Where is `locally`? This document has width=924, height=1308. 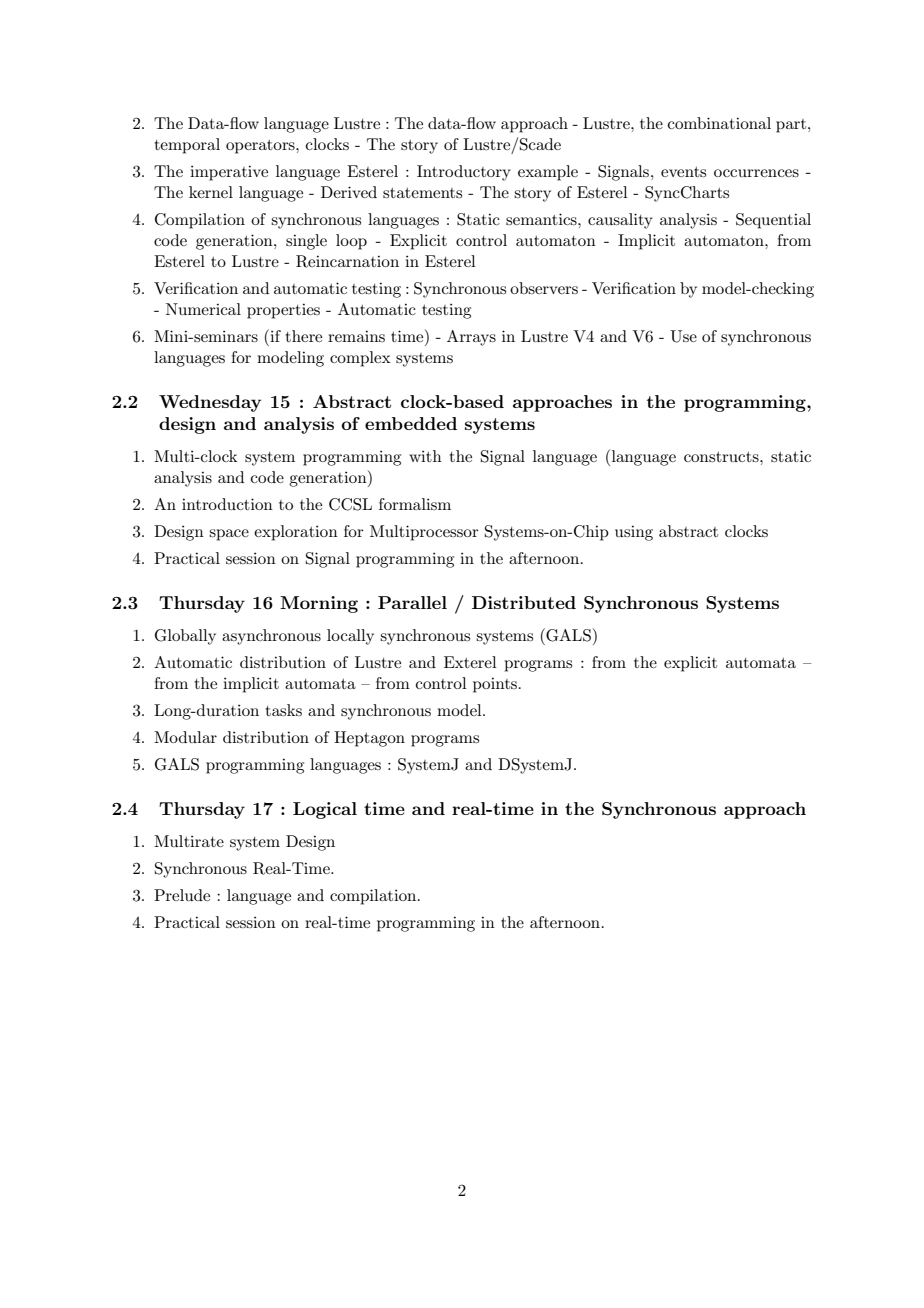 locally is located at coordinates (350, 637).
